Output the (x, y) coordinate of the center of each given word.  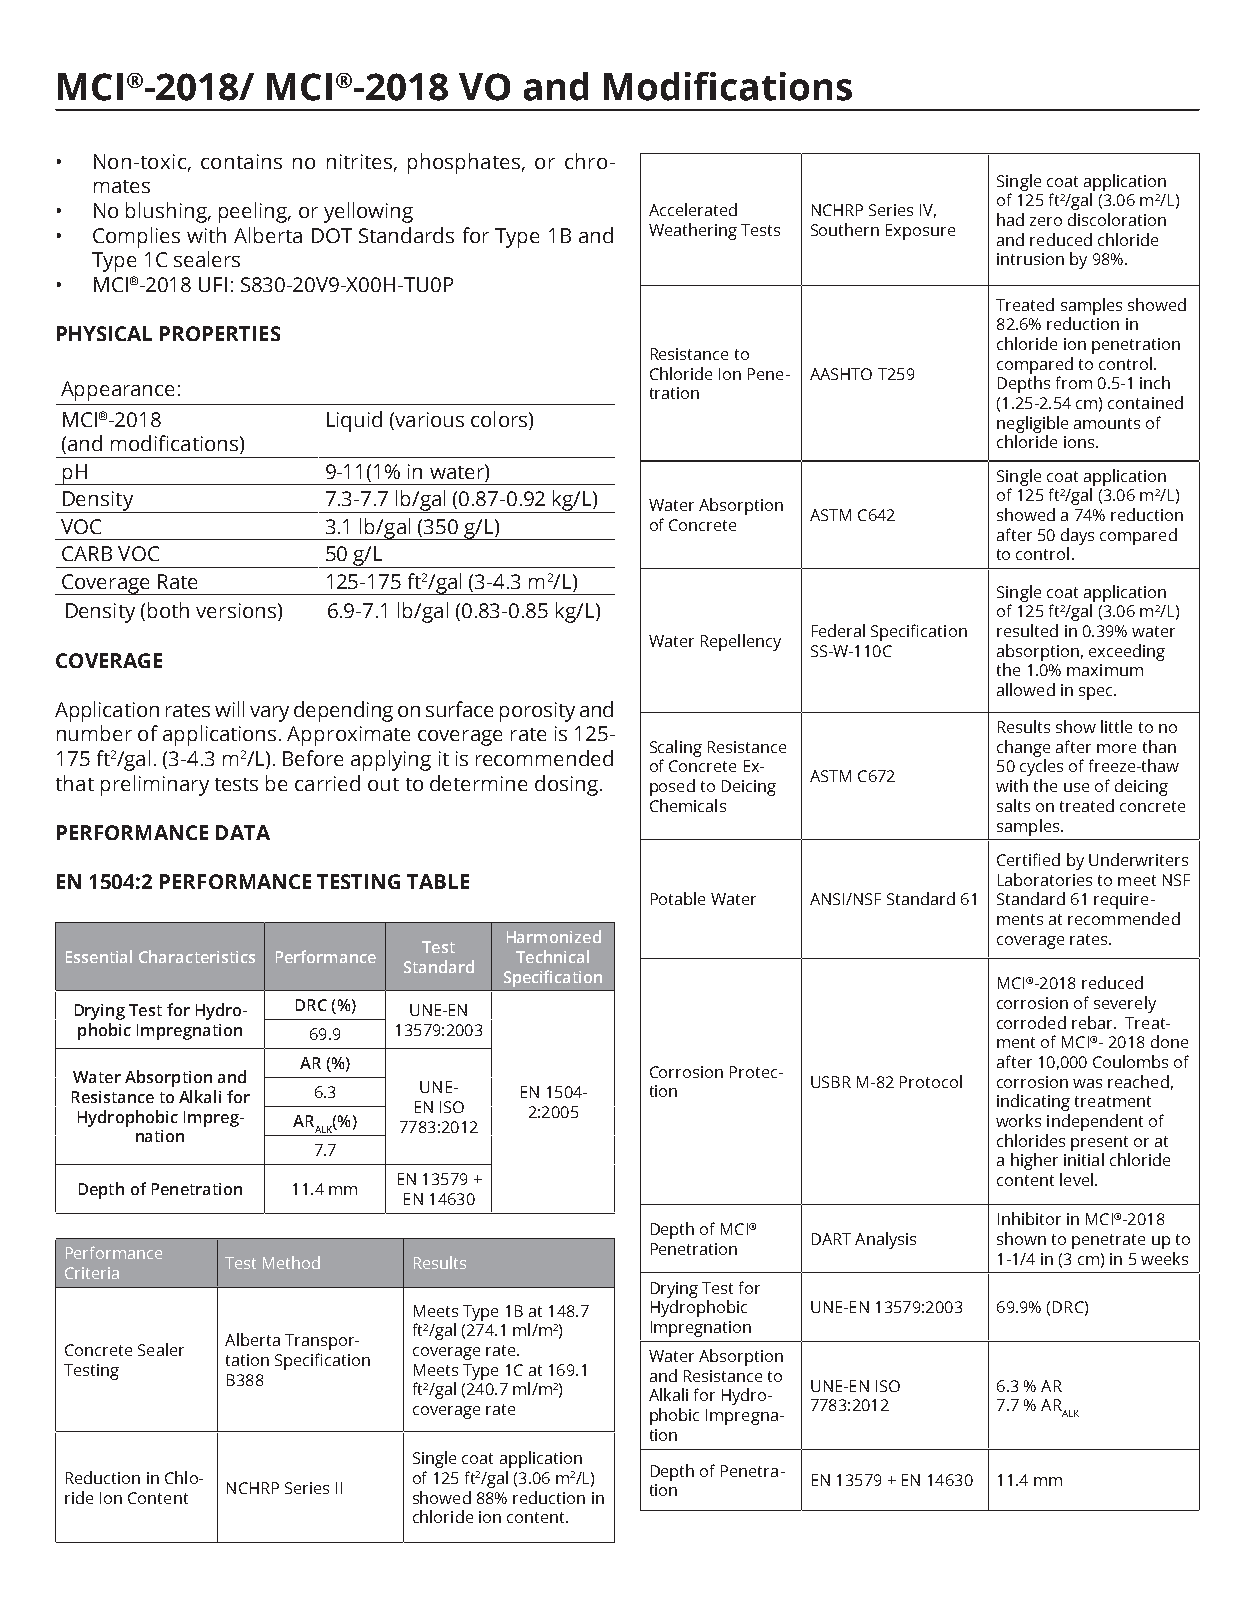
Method (291, 1262)
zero (1046, 221)
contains (241, 161)
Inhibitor (1029, 1218)
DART (831, 1239)
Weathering (693, 231)
